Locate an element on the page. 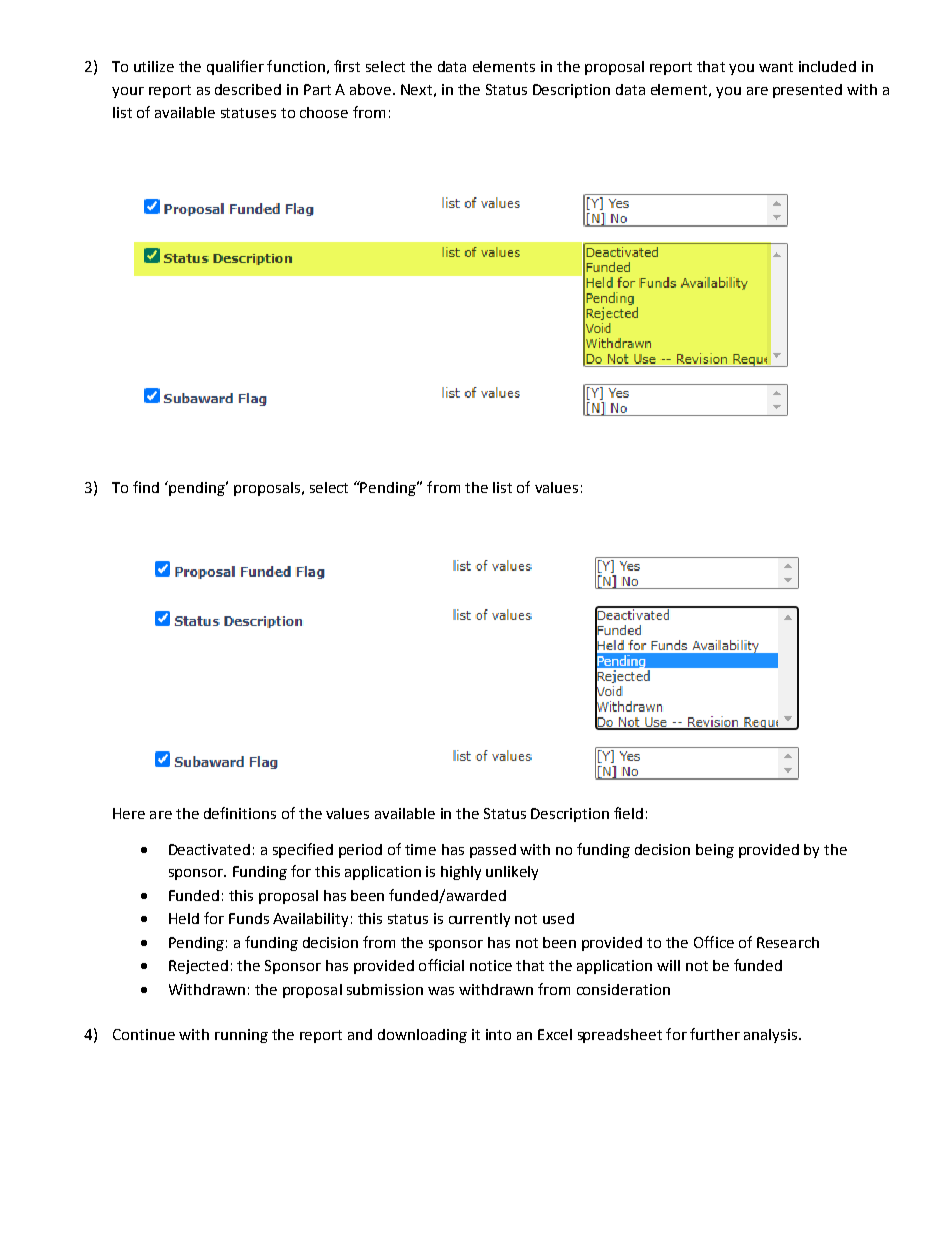 This document has height=1233, width=952. further is located at coordinates (715, 1034).
